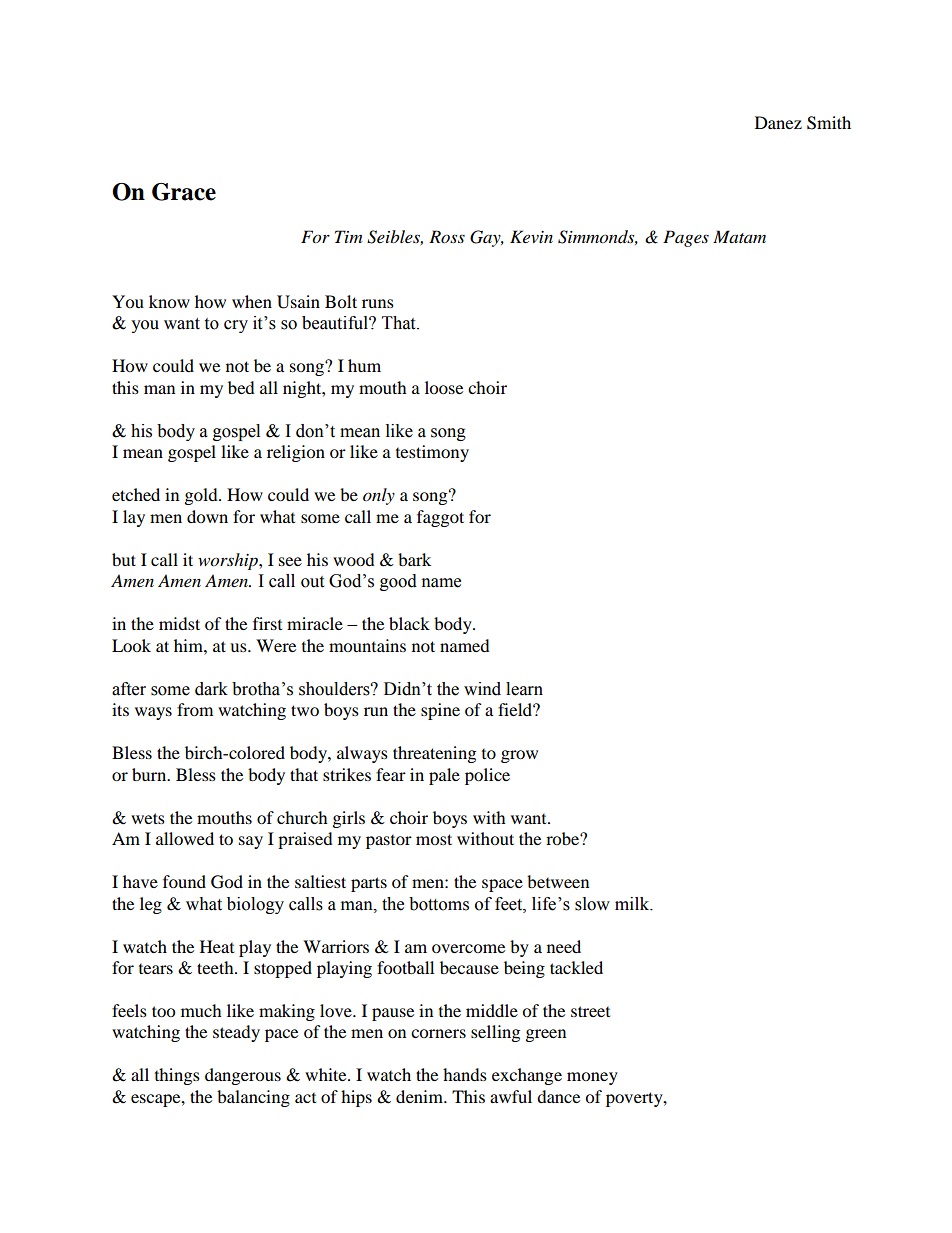 Image resolution: width=952 pixels, height=1233 pixels. What do you see at coordinates (432, 453) in the image?
I see `testimony` at bounding box center [432, 453].
